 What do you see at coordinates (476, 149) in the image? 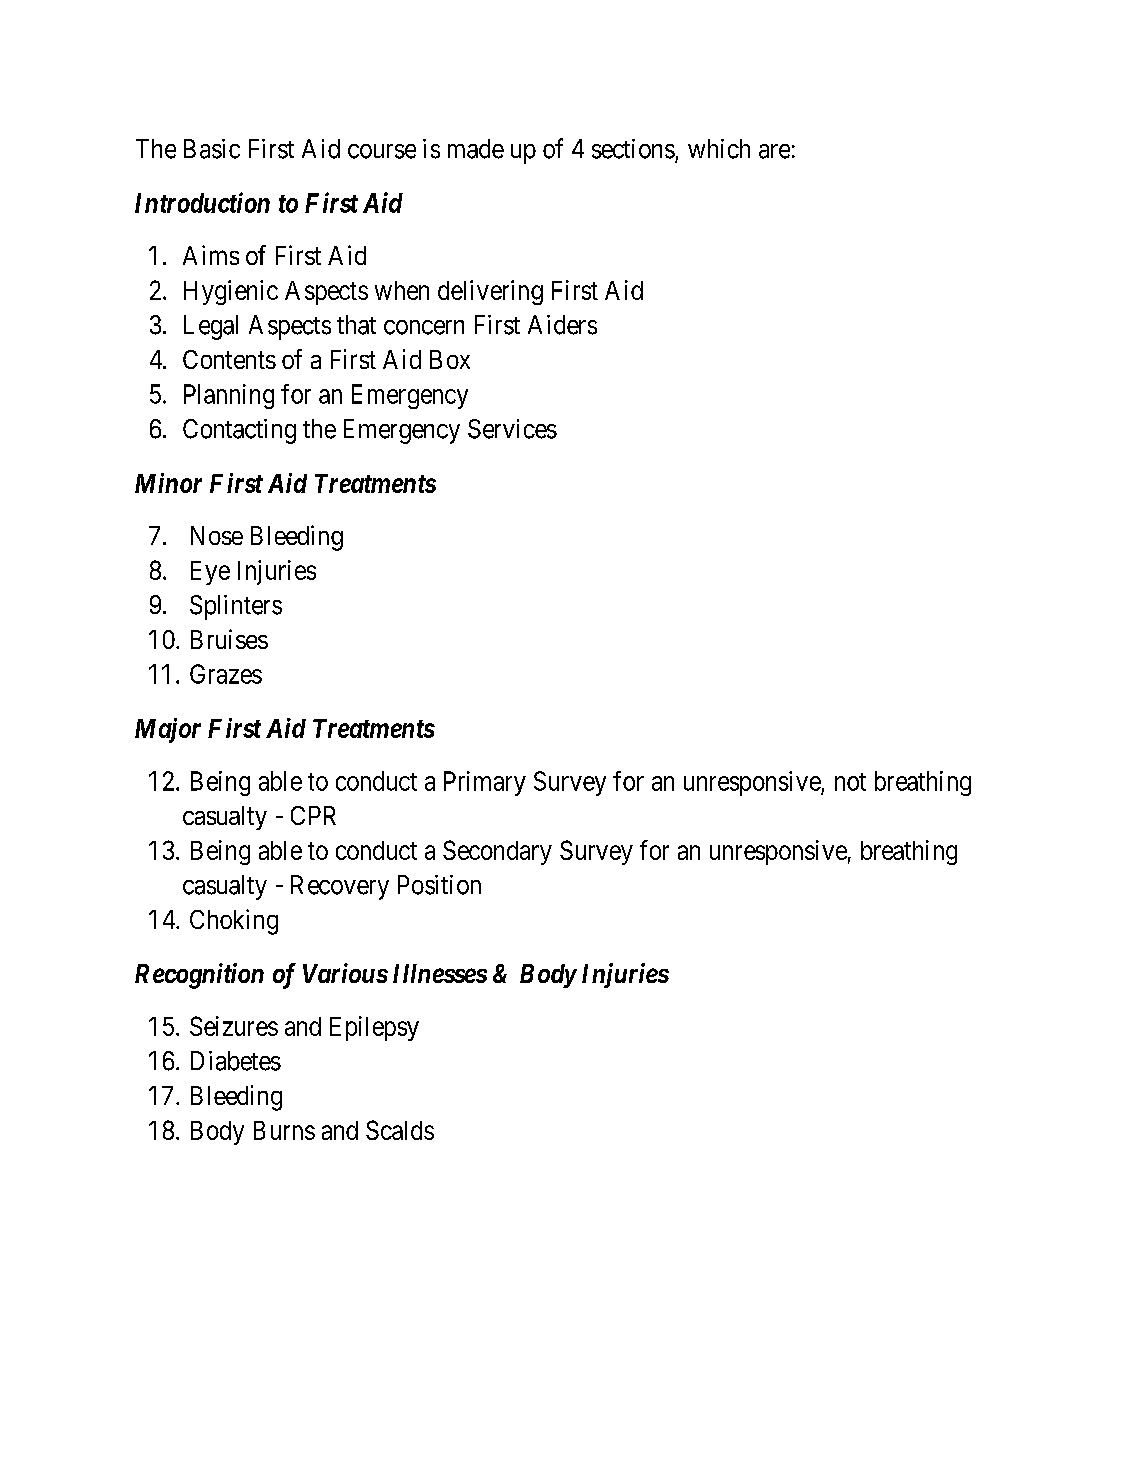
I see `made` at bounding box center [476, 149].
